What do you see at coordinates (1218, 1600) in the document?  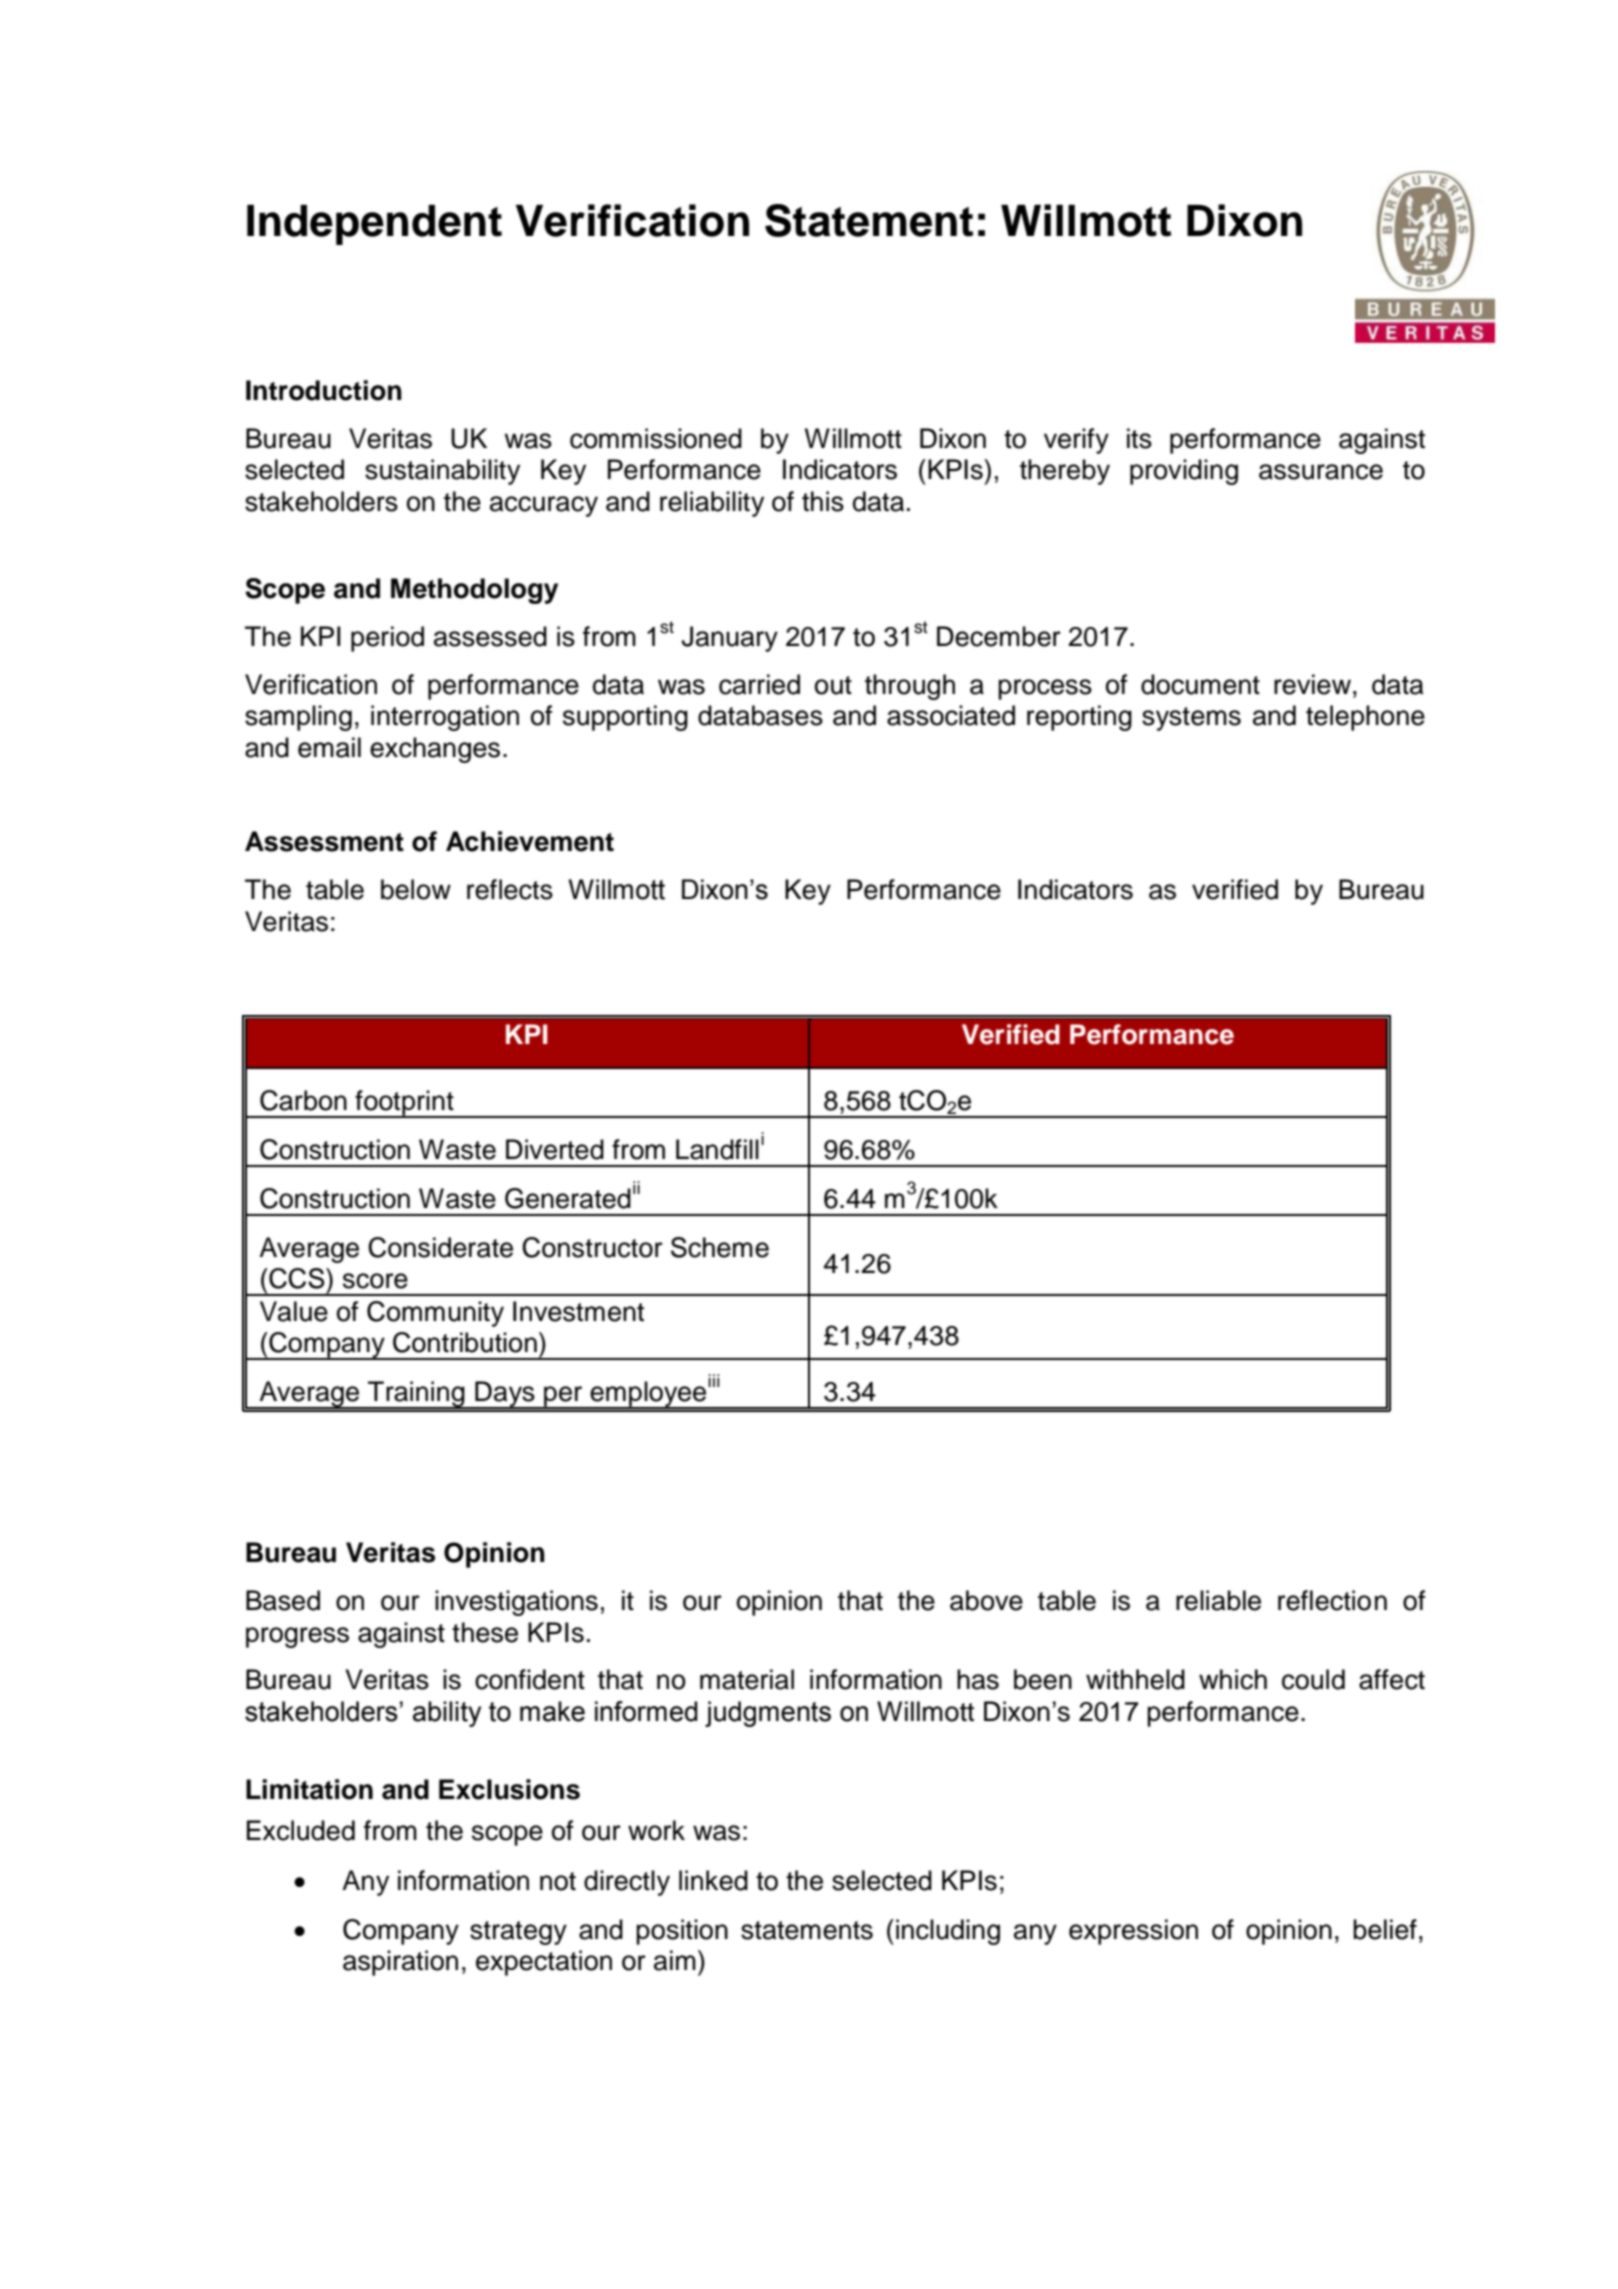 I see `reliable` at bounding box center [1218, 1600].
